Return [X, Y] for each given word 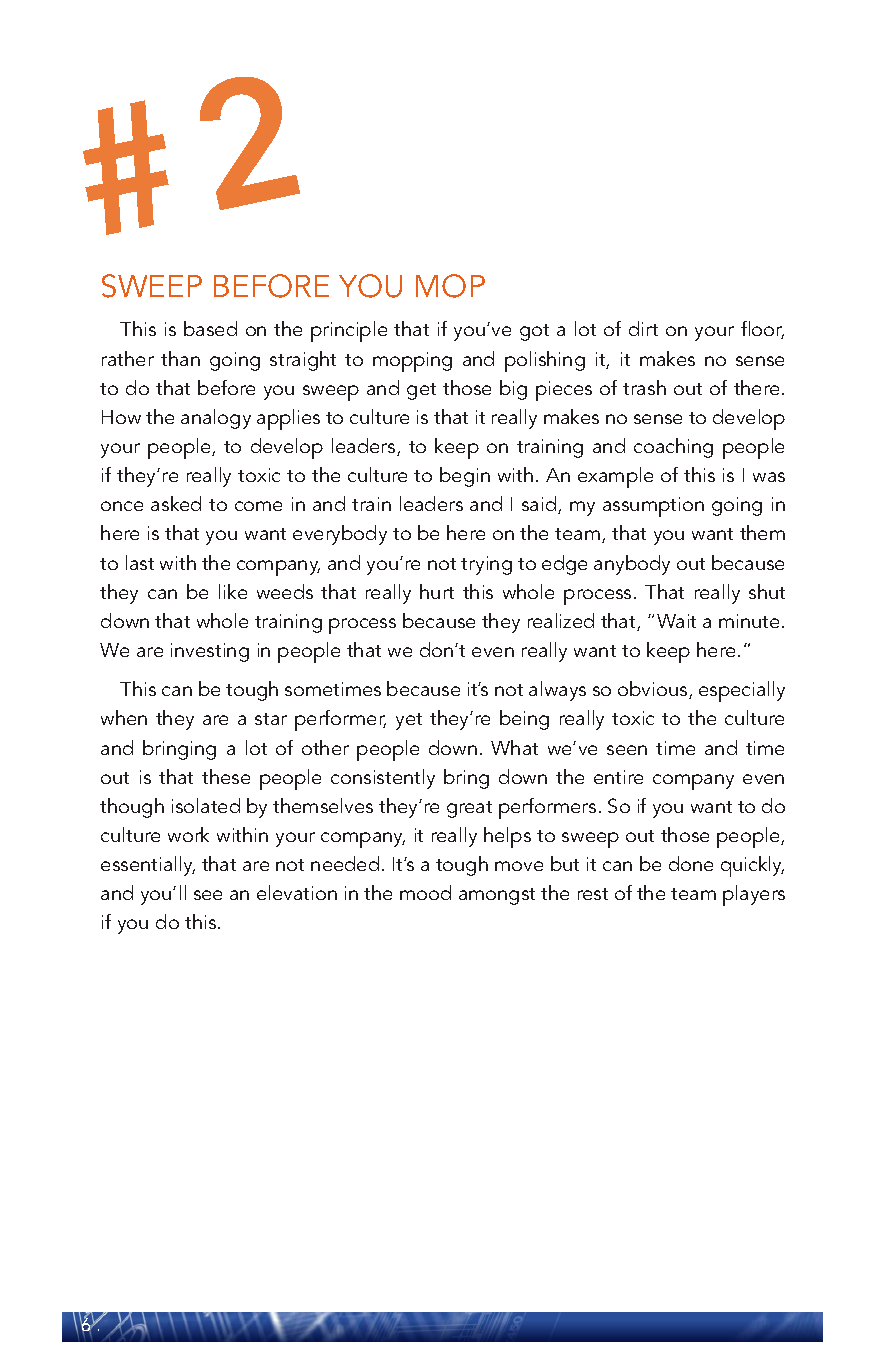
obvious [654, 690]
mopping [412, 362]
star [271, 719]
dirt [643, 328]
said [540, 505]
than [180, 358]
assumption [653, 507]
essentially [148, 866]
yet [409, 721]
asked [176, 503]
